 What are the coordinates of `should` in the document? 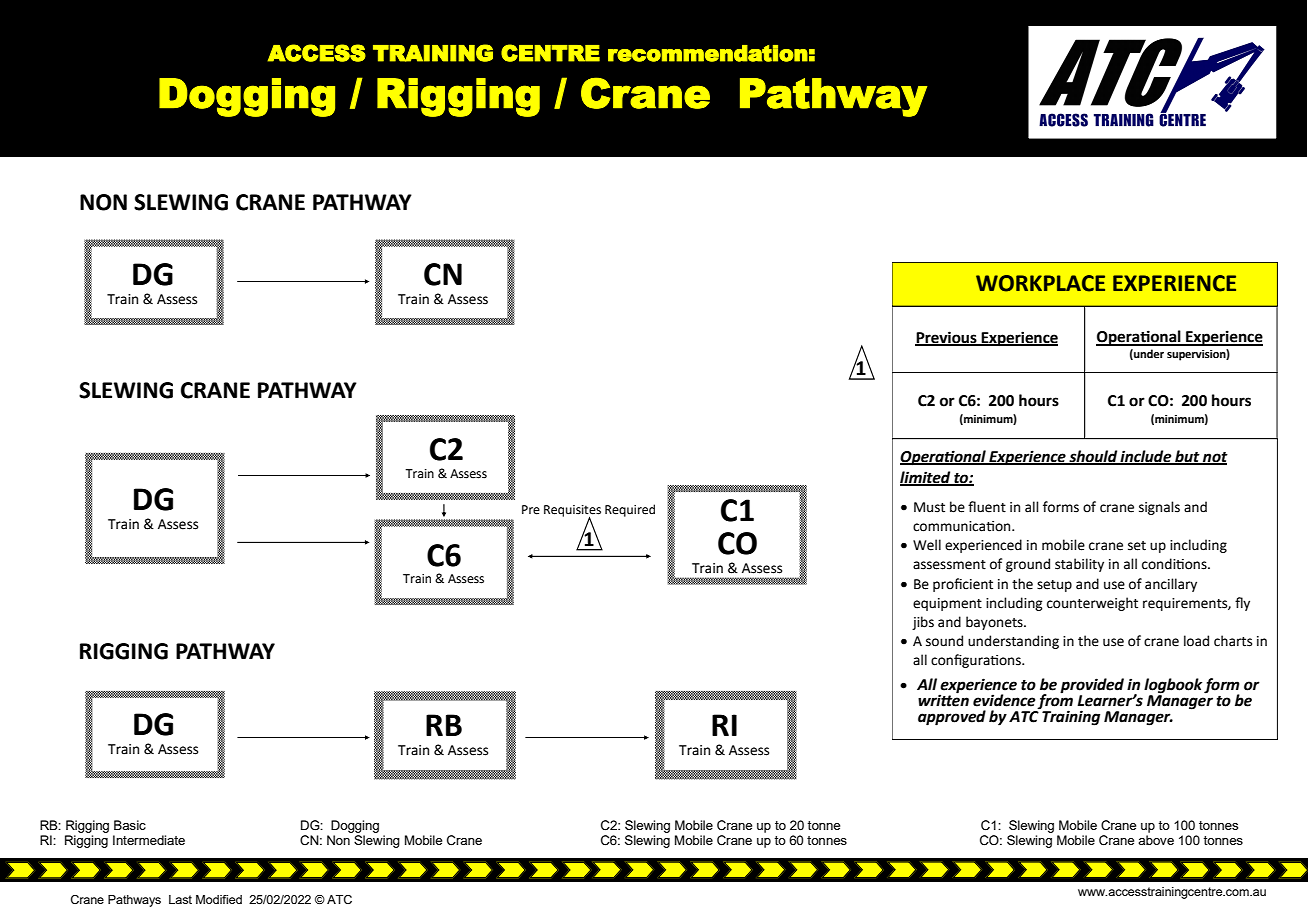 It's located at (1093, 457).
